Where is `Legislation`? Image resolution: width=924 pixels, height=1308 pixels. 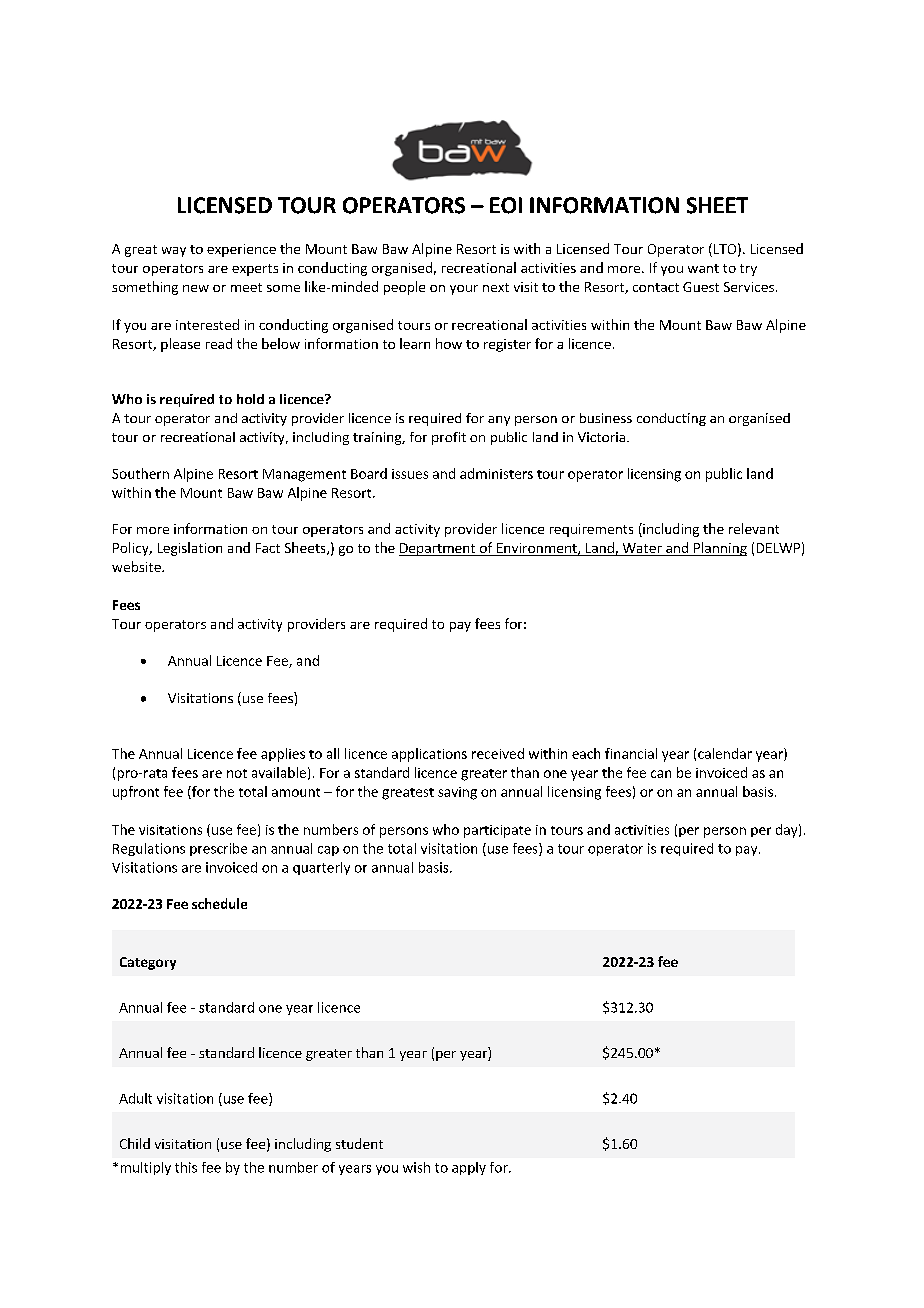 Legislation is located at coordinates (190, 549).
